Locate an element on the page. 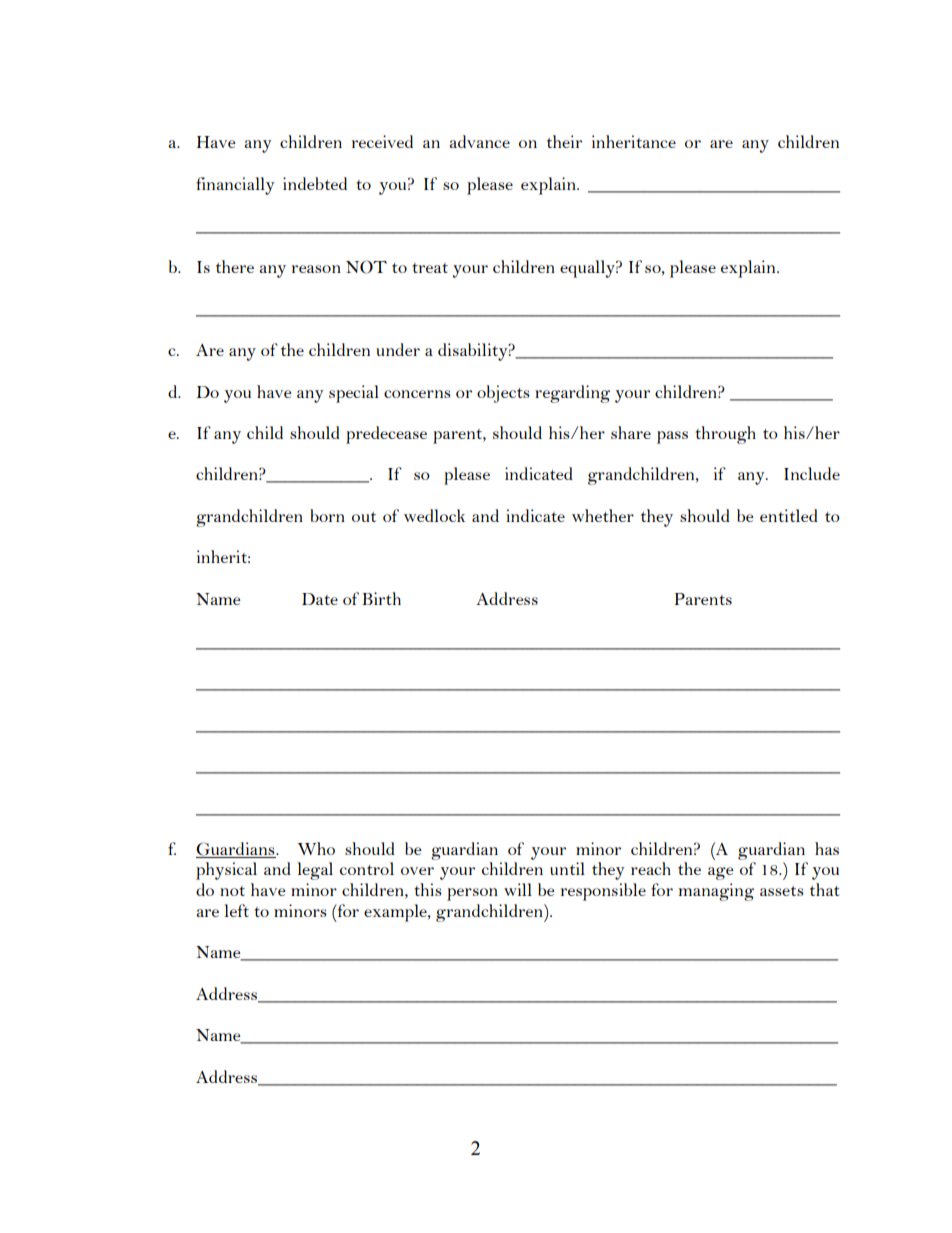 The width and height of the page is (952, 1233). special is located at coordinates (354, 394).
